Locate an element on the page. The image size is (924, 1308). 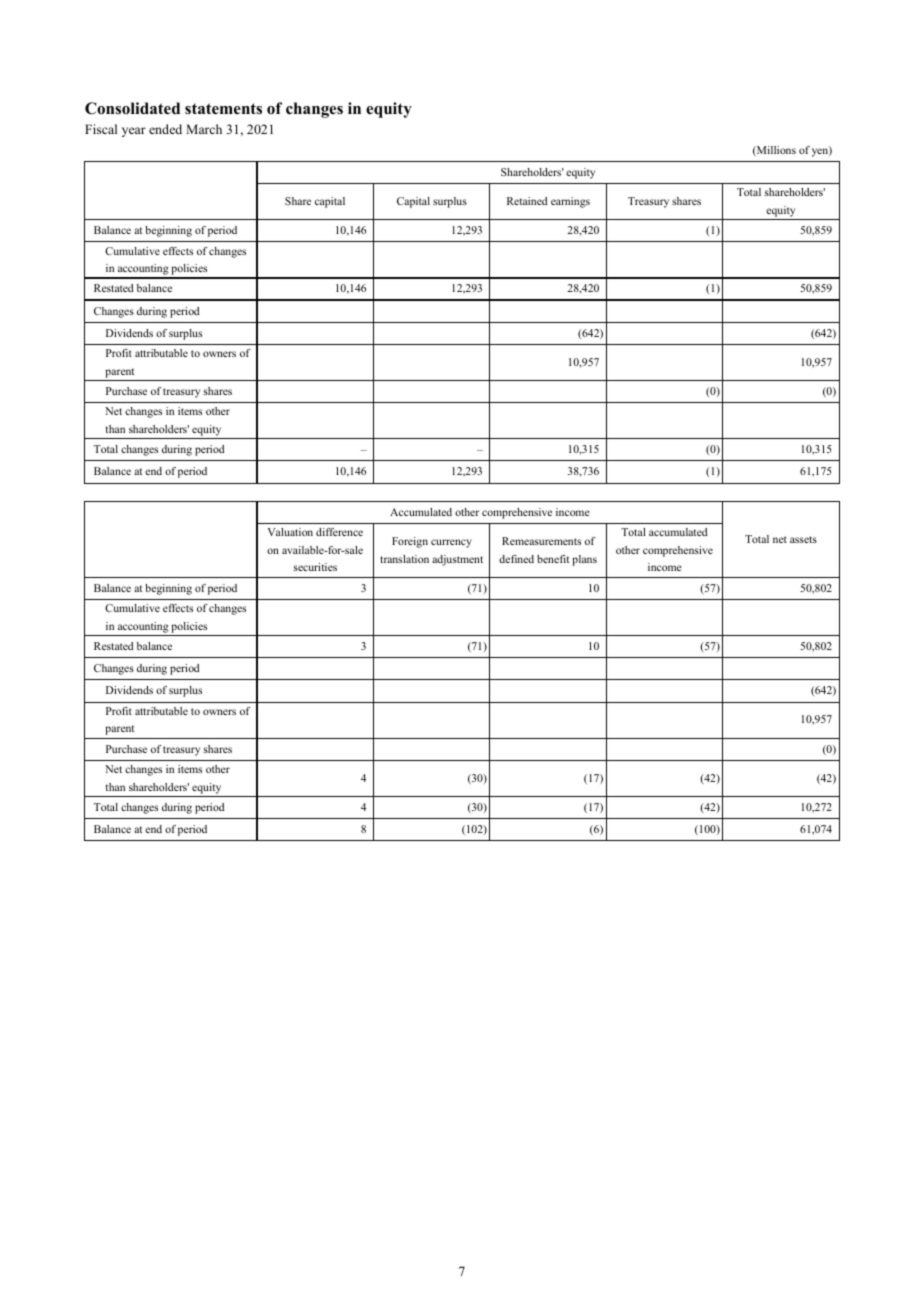
assets is located at coordinates (803, 539).
